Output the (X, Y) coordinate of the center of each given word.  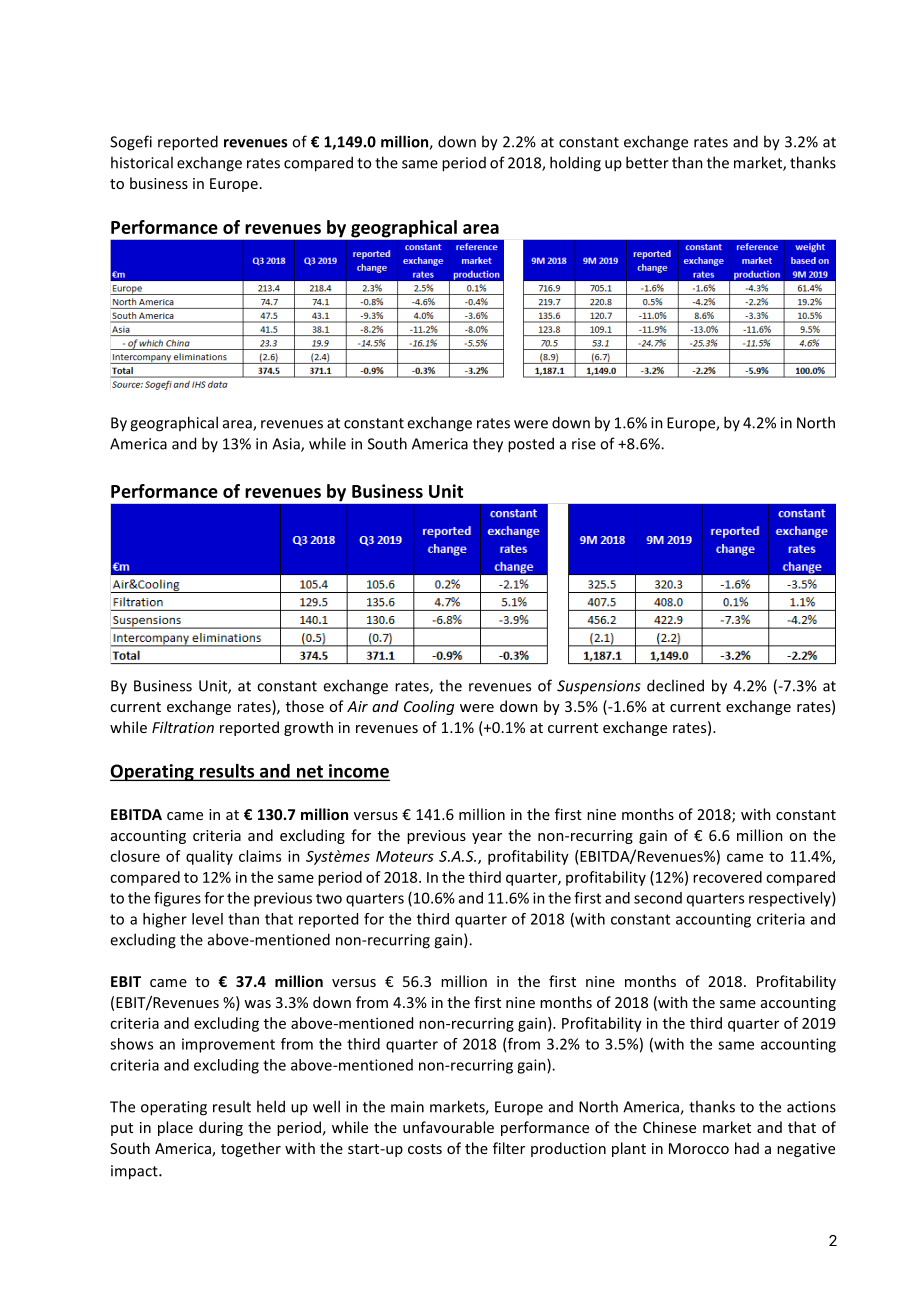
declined (675, 685)
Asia (287, 445)
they (488, 445)
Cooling (429, 707)
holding (575, 164)
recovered (727, 877)
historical (142, 162)
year (487, 838)
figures (177, 899)
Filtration (183, 727)
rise (584, 444)
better (647, 162)
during (221, 1128)
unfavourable (448, 1127)
